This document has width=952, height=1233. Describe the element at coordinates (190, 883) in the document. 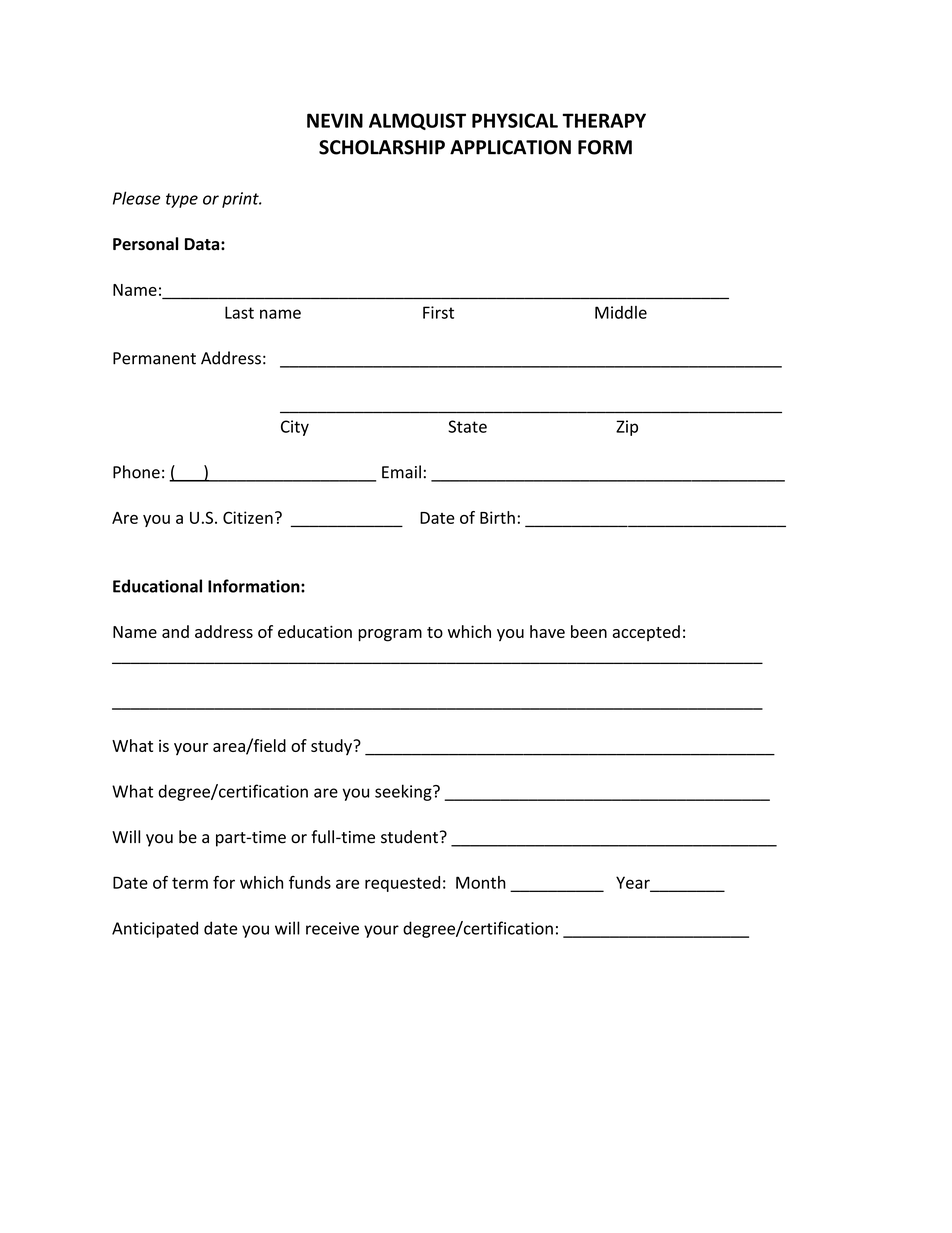

I see `term` at that location.
